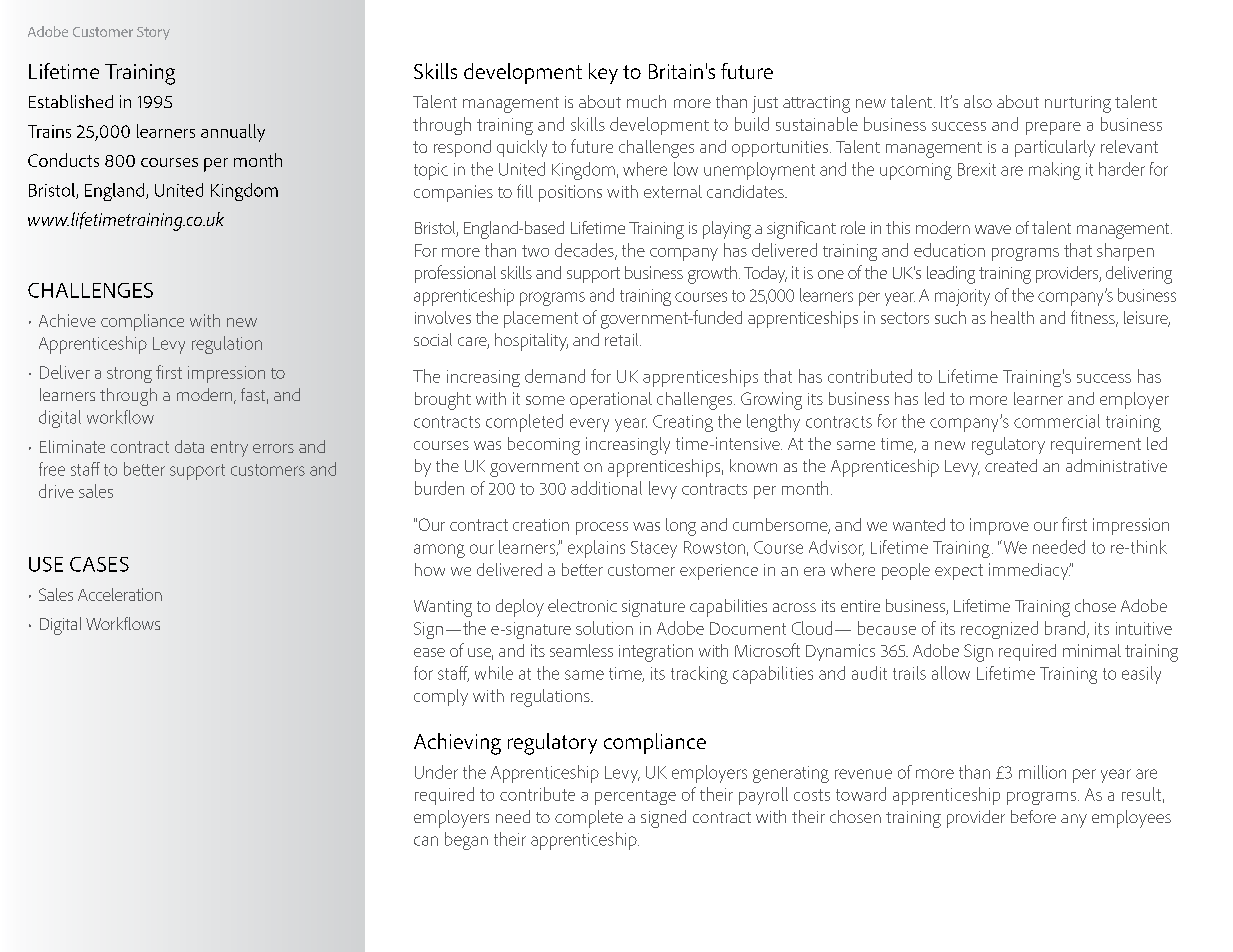 The image size is (1233, 952). What do you see at coordinates (581, 650) in the image?
I see `seamless` at bounding box center [581, 650].
